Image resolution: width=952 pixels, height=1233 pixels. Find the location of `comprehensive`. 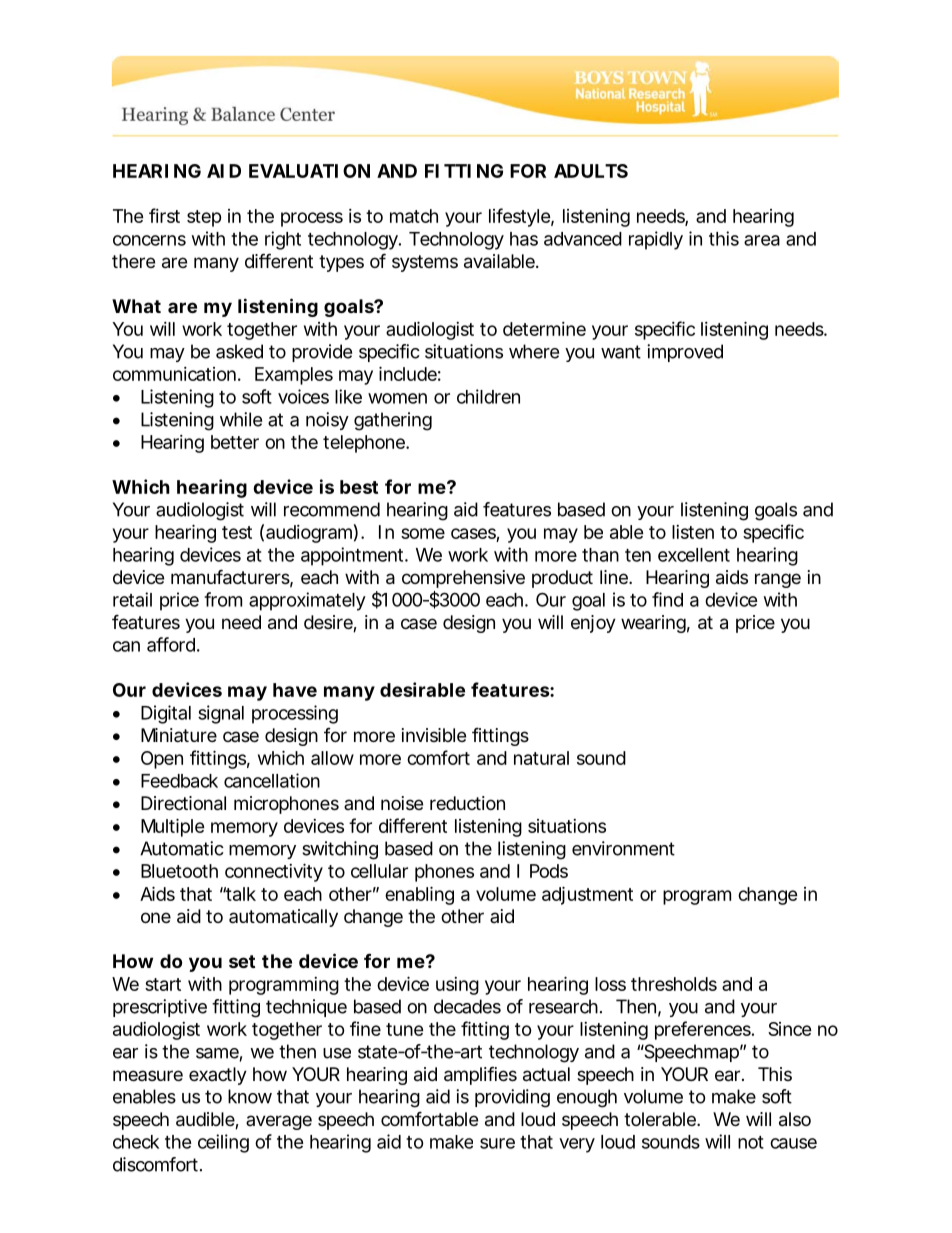

comprehensive is located at coordinates (463, 579).
